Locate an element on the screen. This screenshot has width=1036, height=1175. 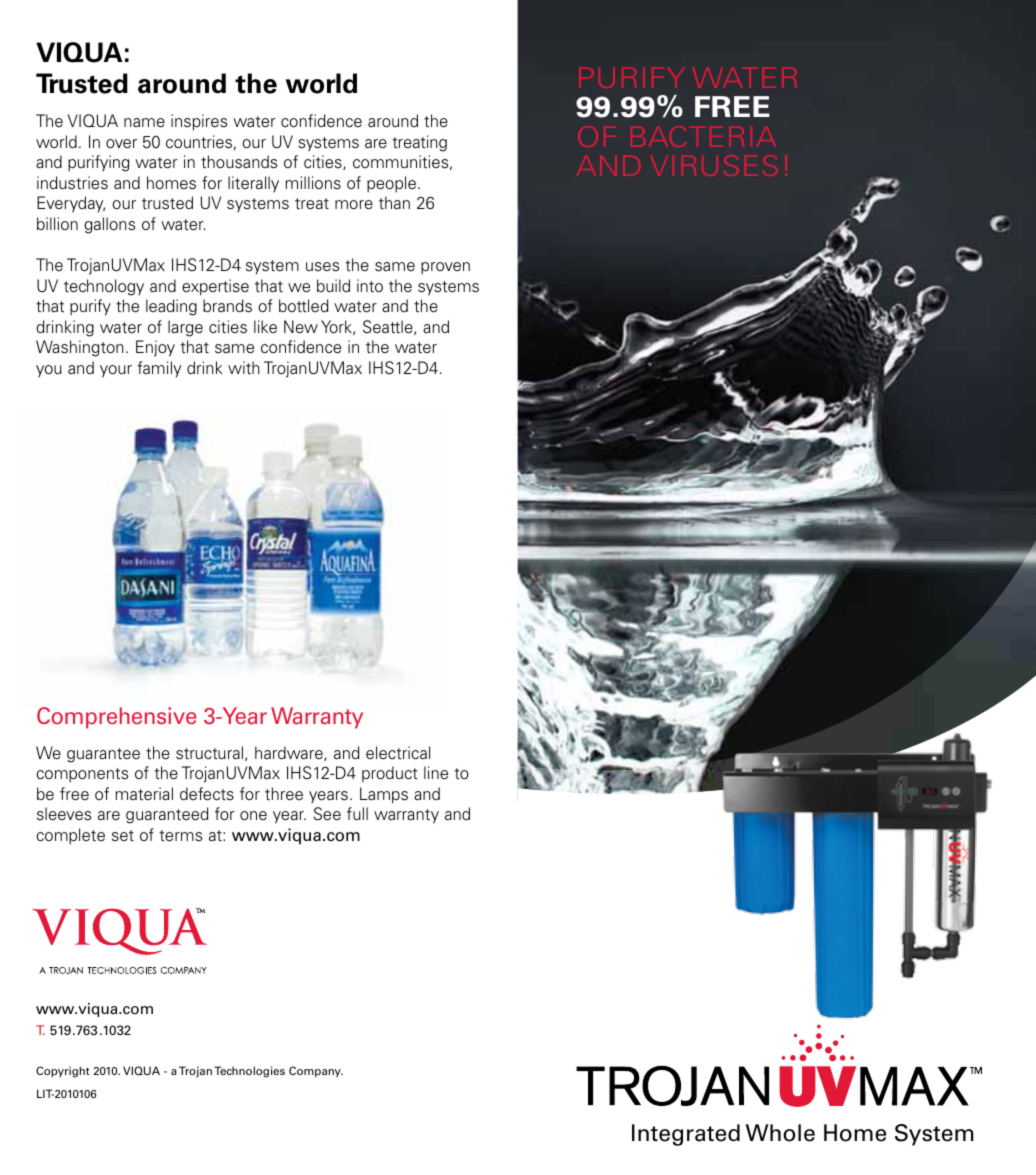
line is located at coordinates (436, 773).
